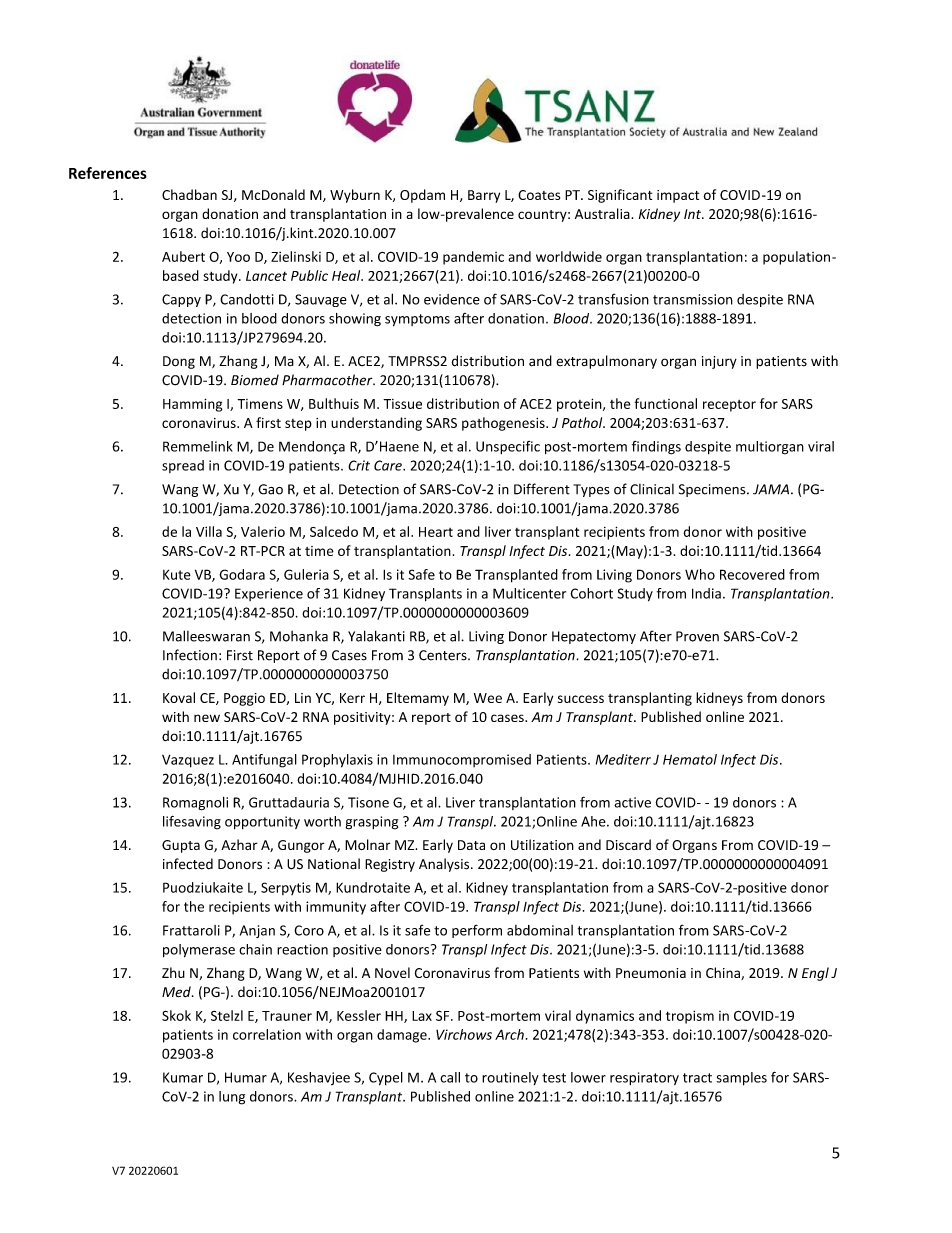  What do you see at coordinates (183, 1077) in the screenshot?
I see `Kumar` at bounding box center [183, 1077].
